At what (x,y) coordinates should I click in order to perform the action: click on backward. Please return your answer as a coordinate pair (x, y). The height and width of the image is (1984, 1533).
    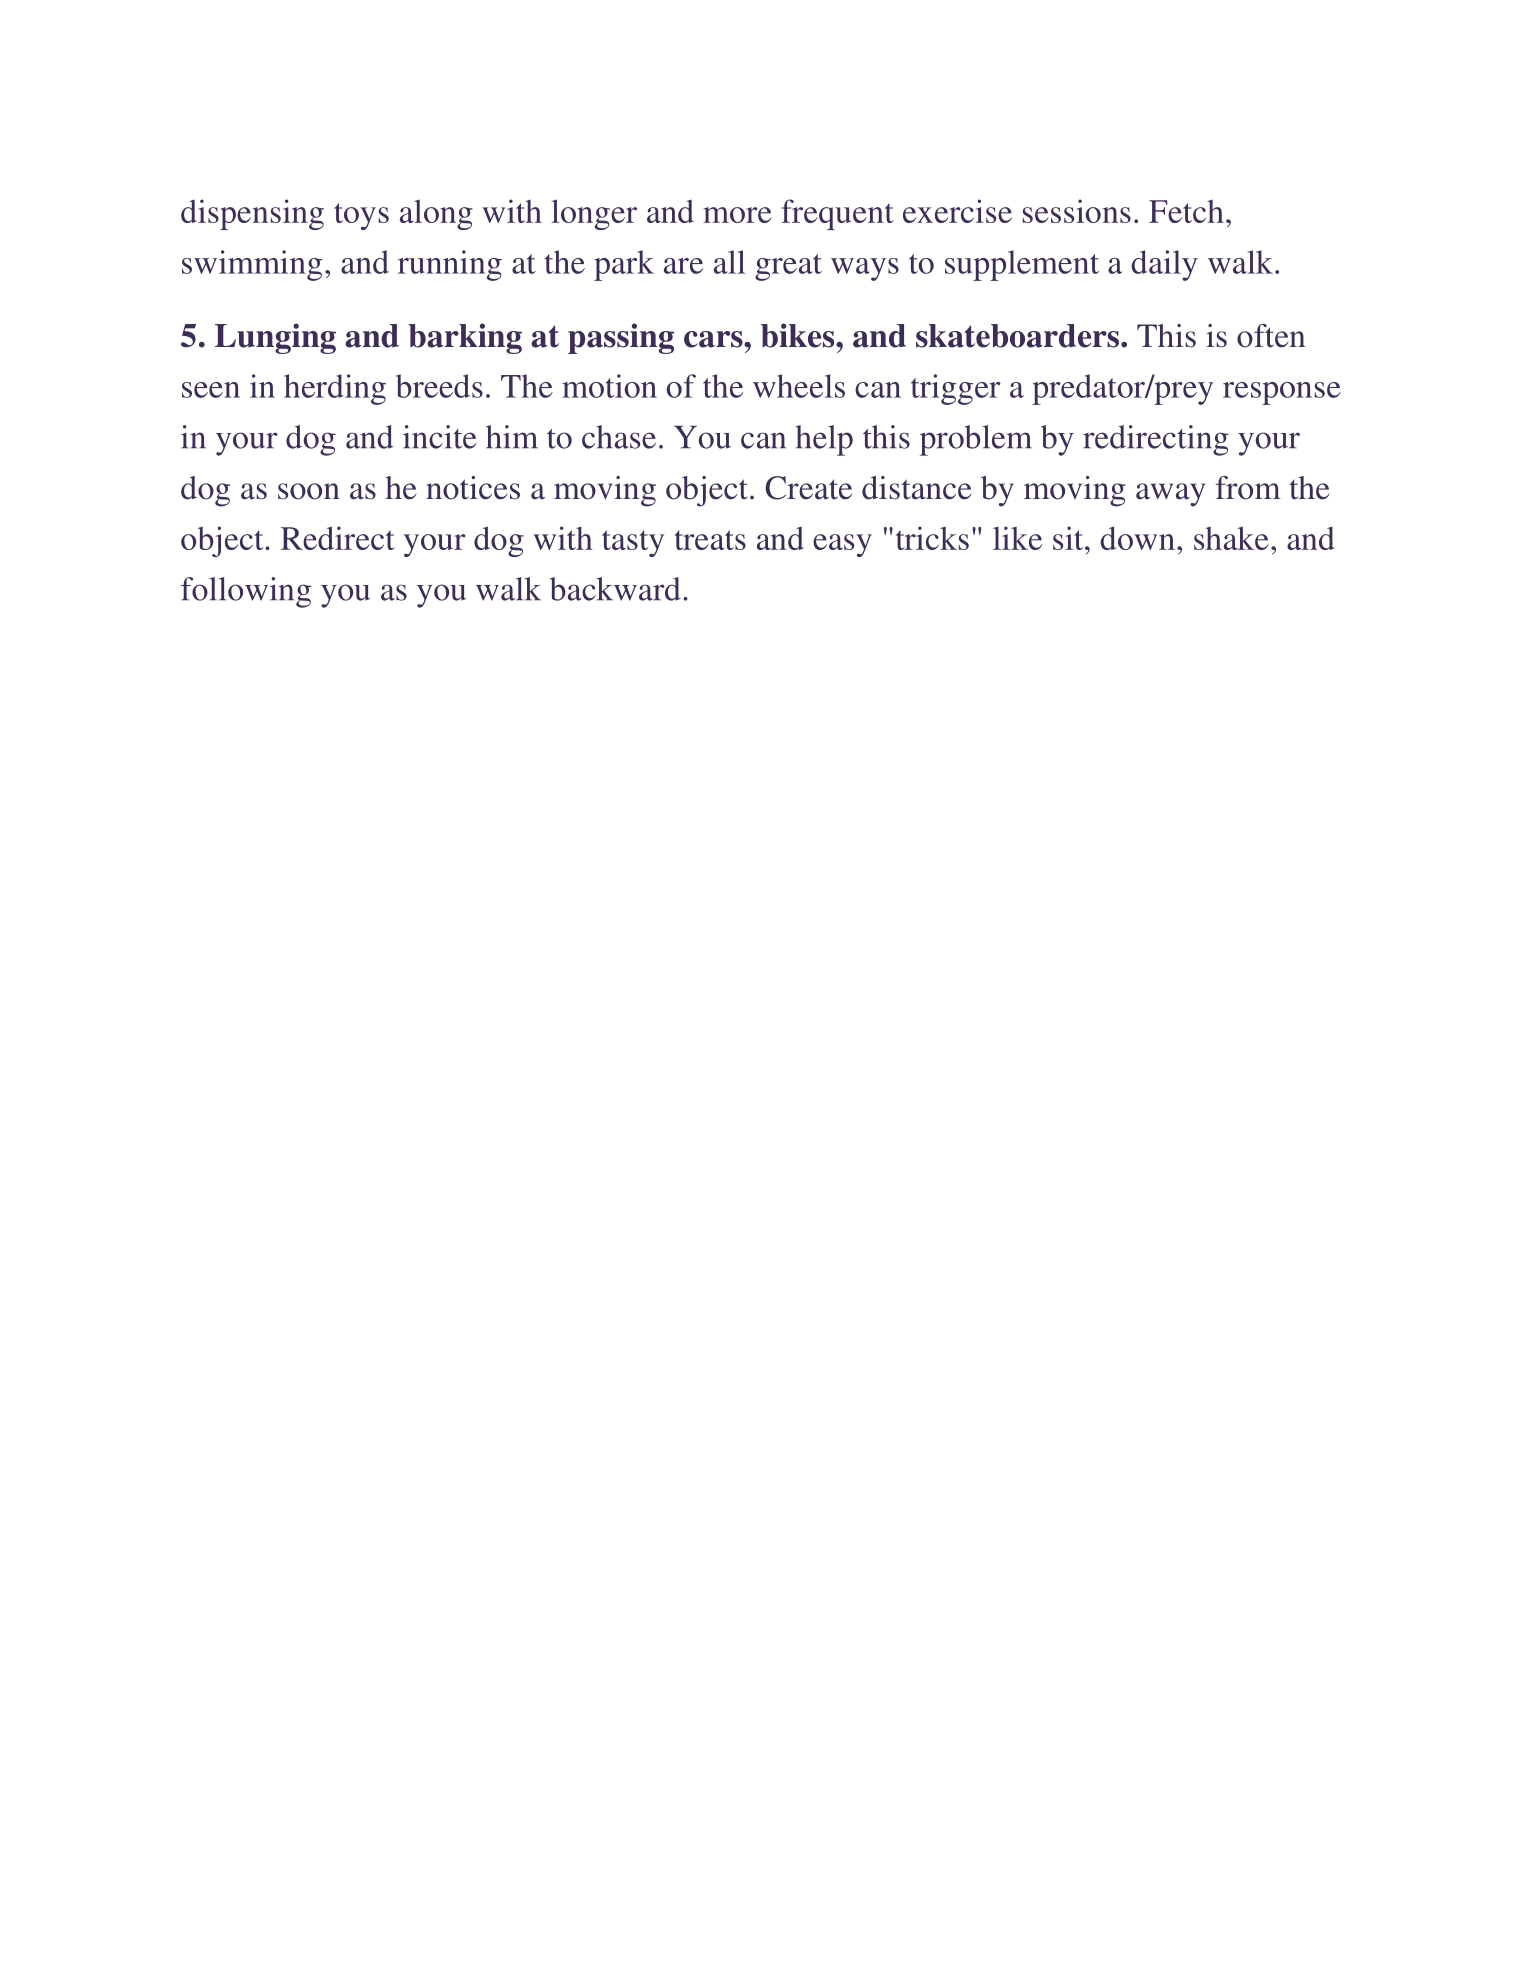
    Looking at the image, I should click on (615, 589).
